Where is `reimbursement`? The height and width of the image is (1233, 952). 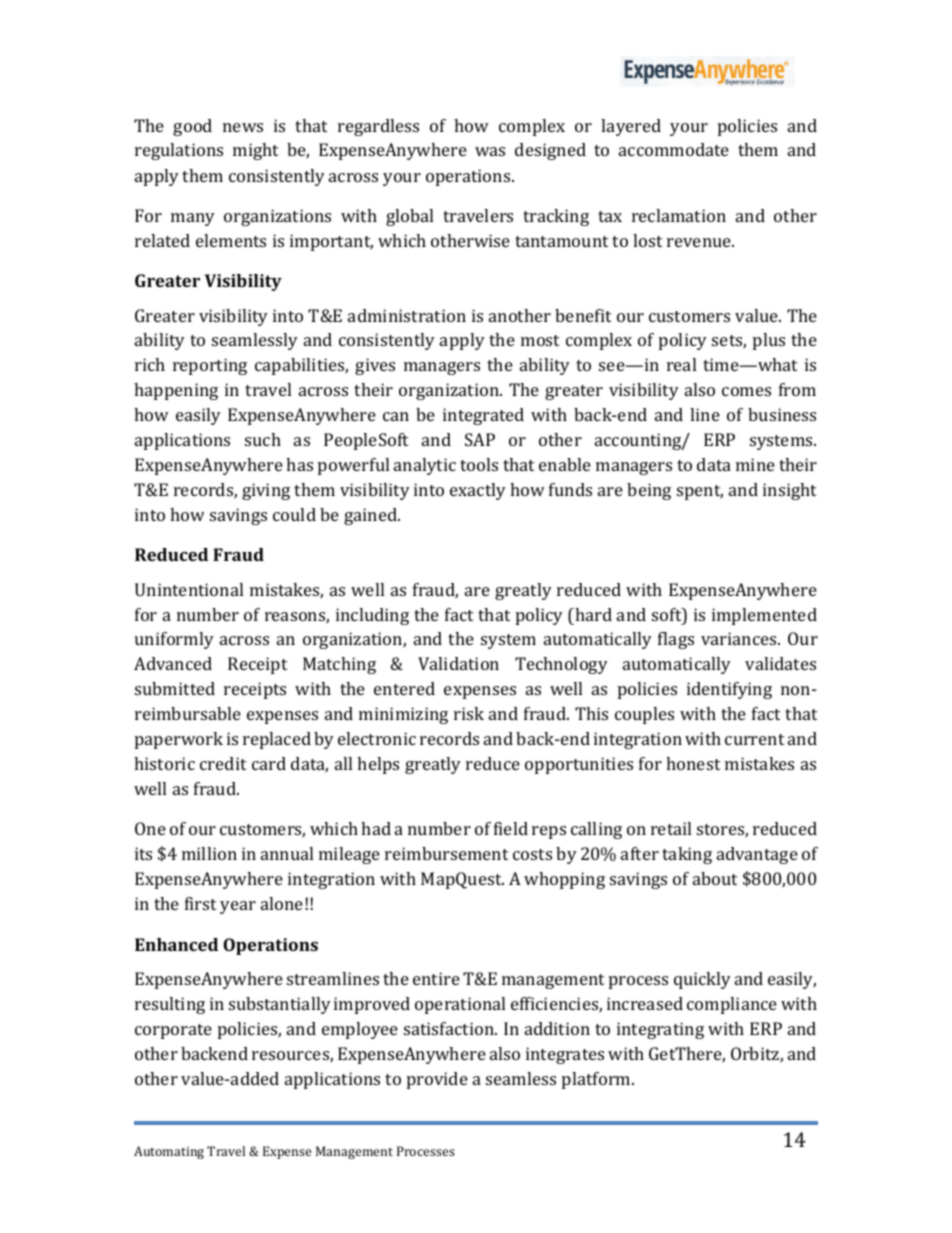
reimbursement is located at coordinates (446, 853).
